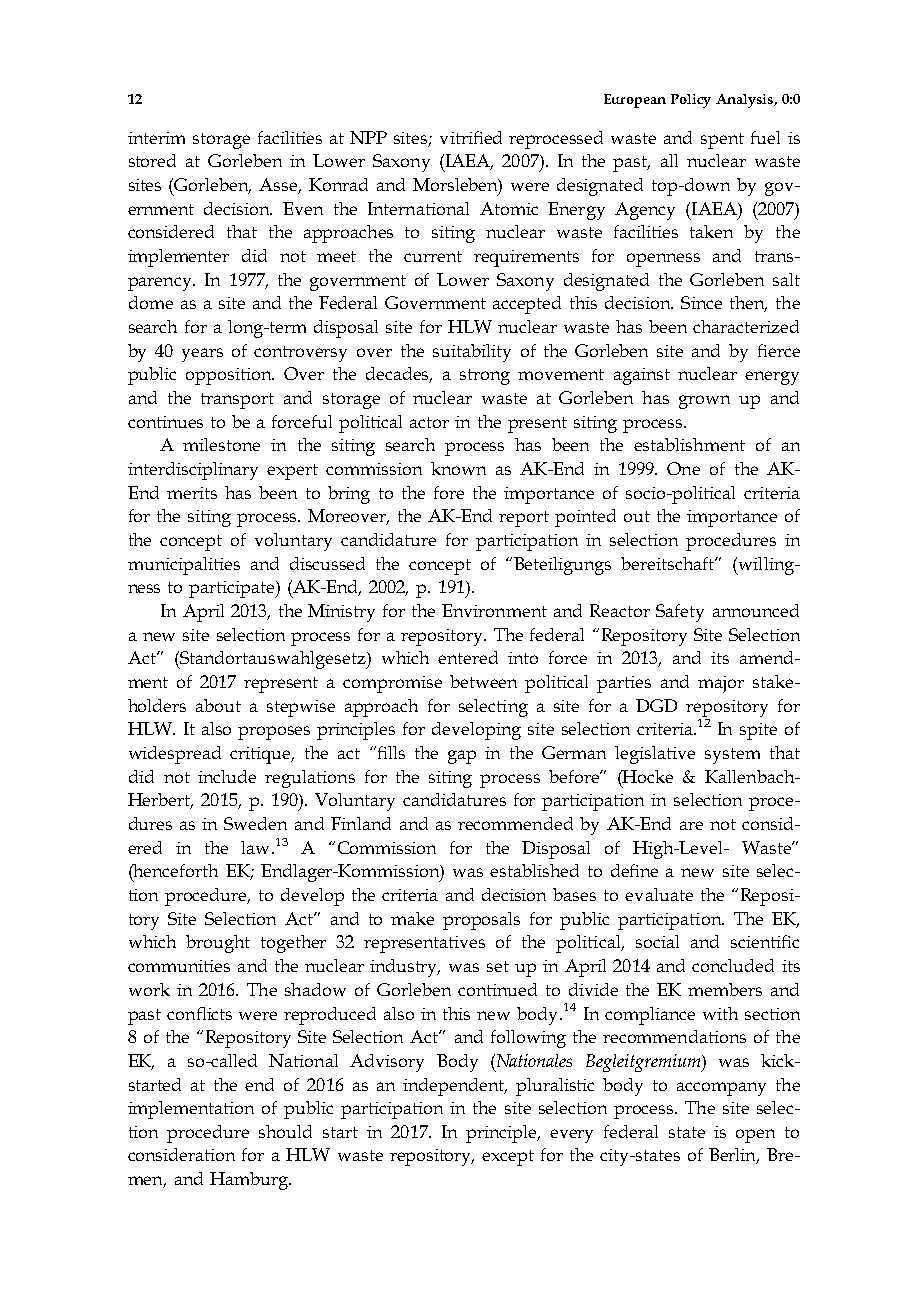 Image resolution: width=921 pixels, height=1316 pixels. I want to click on evaluate, so click(659, 894).
